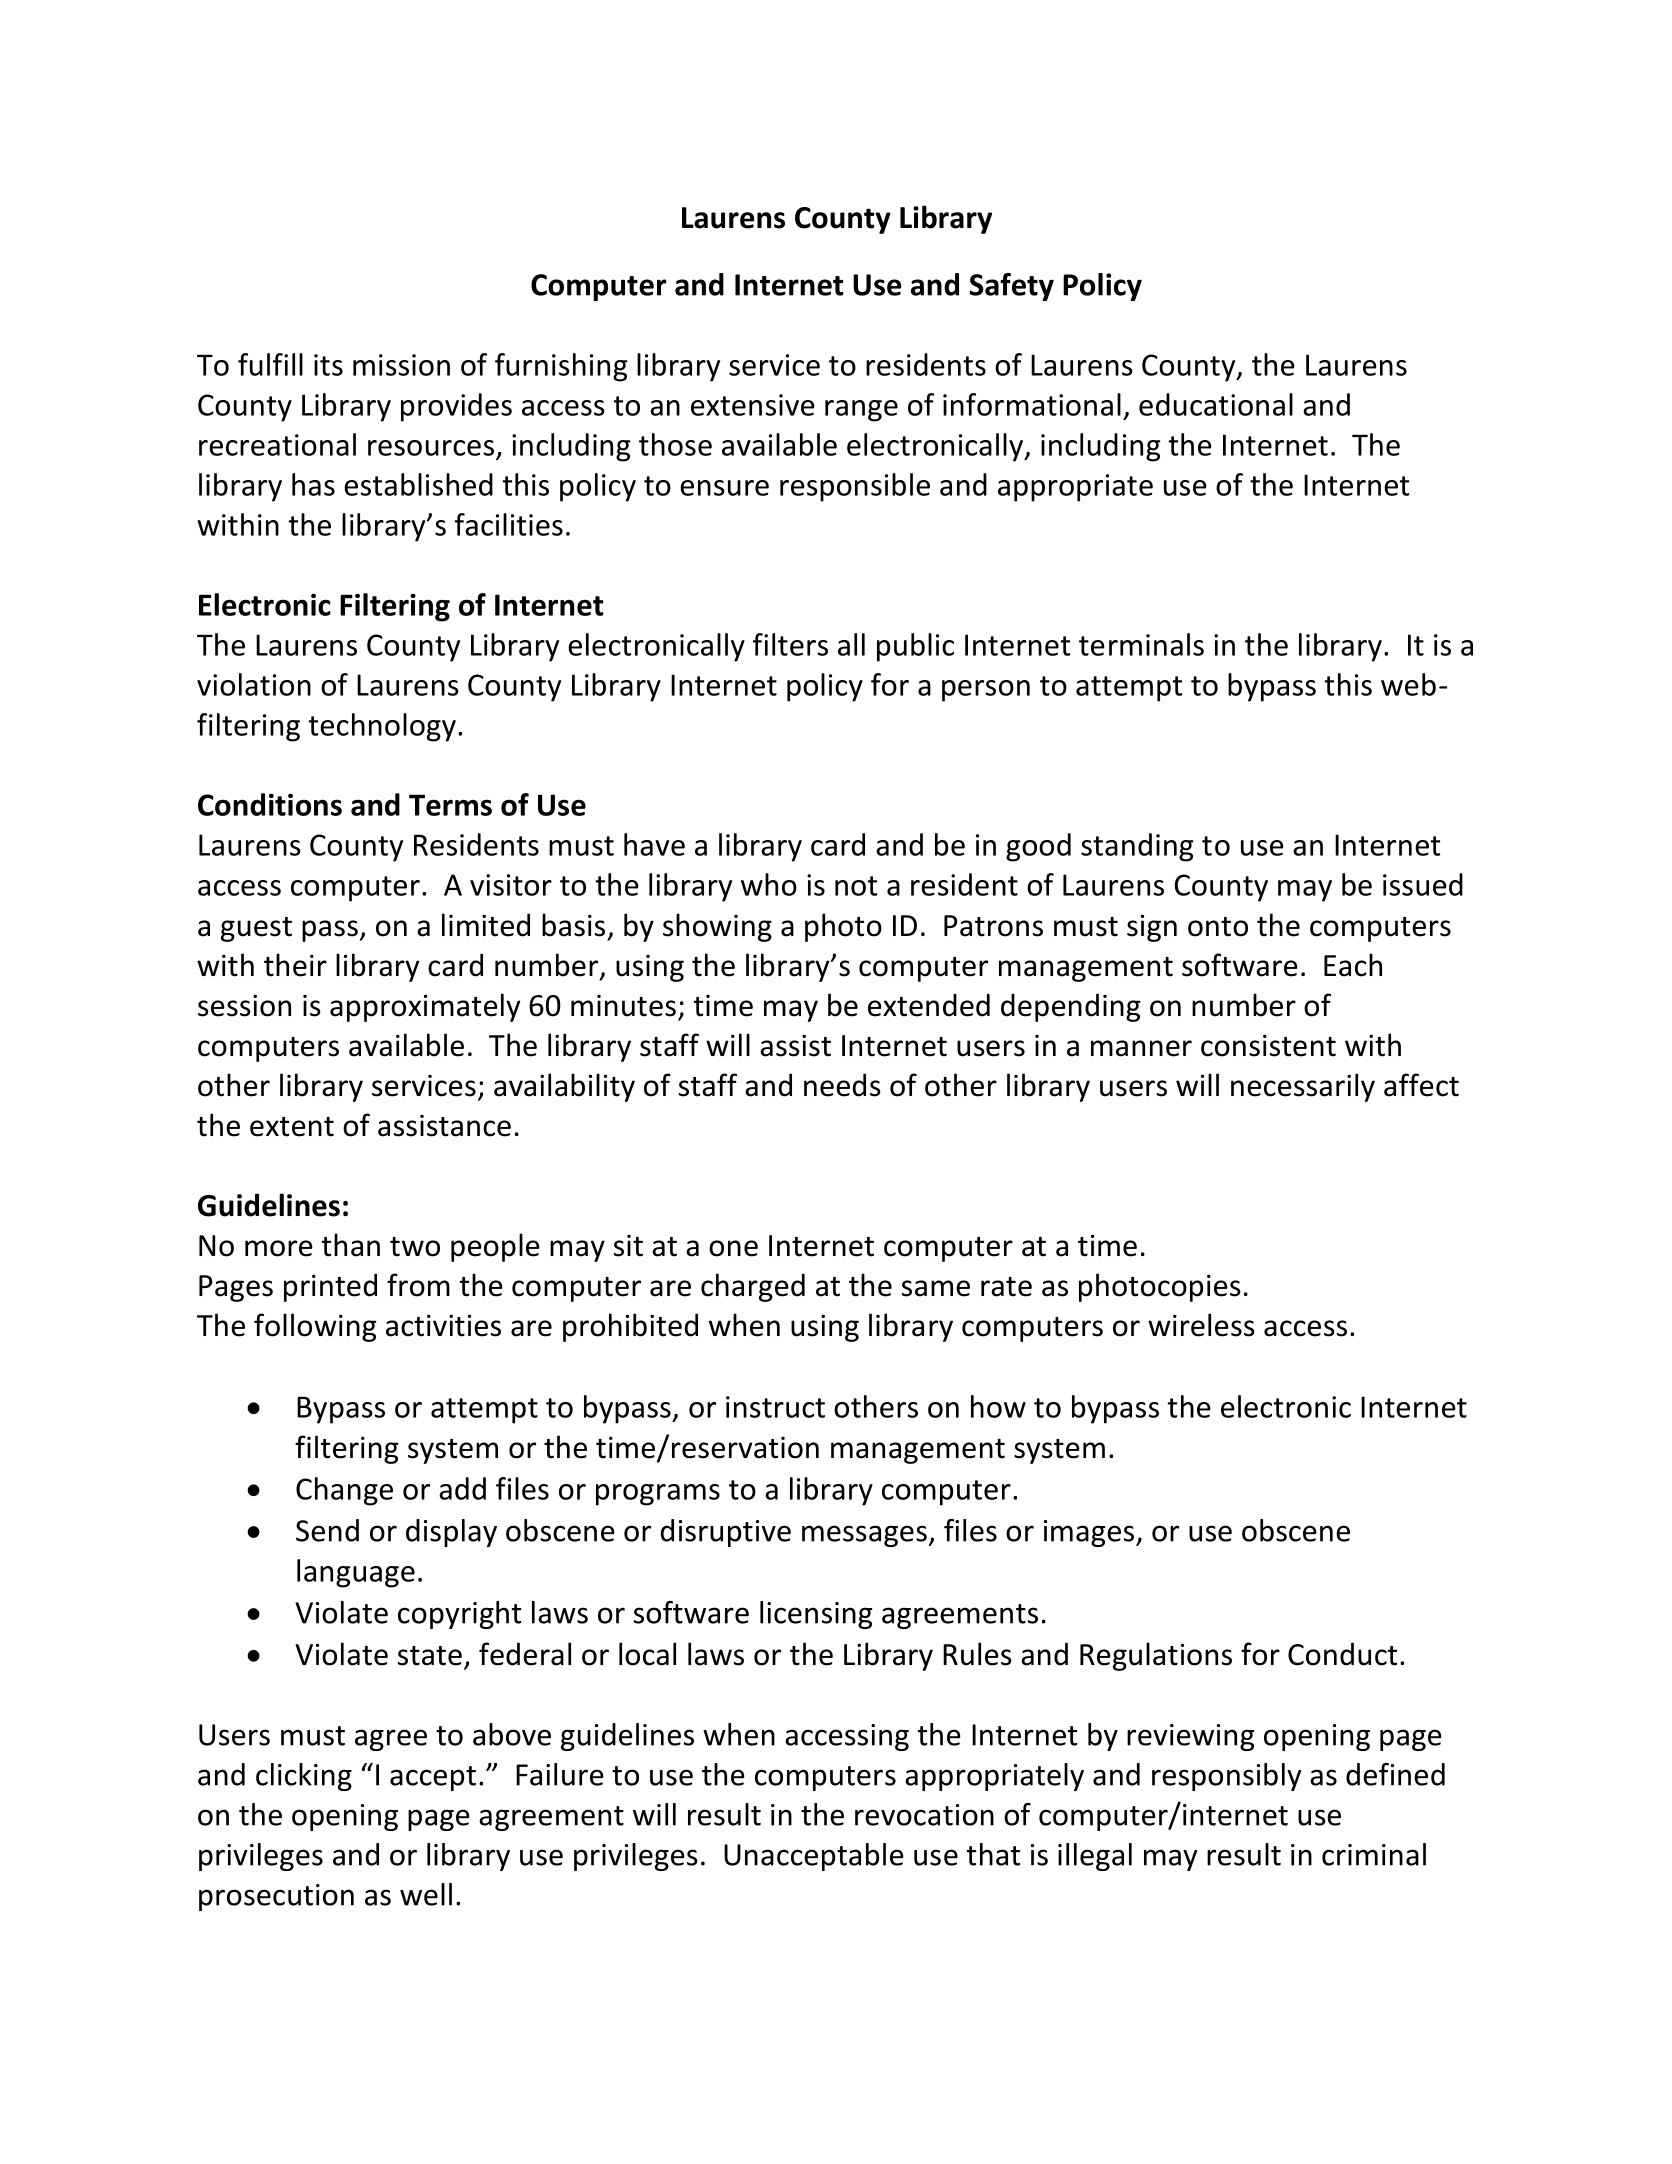 This screenshot has width=1672, height=2164. What do you see at coordinates (415, 1247) in the screenshot?
I see `two` at bounding box center [415, 1247].
